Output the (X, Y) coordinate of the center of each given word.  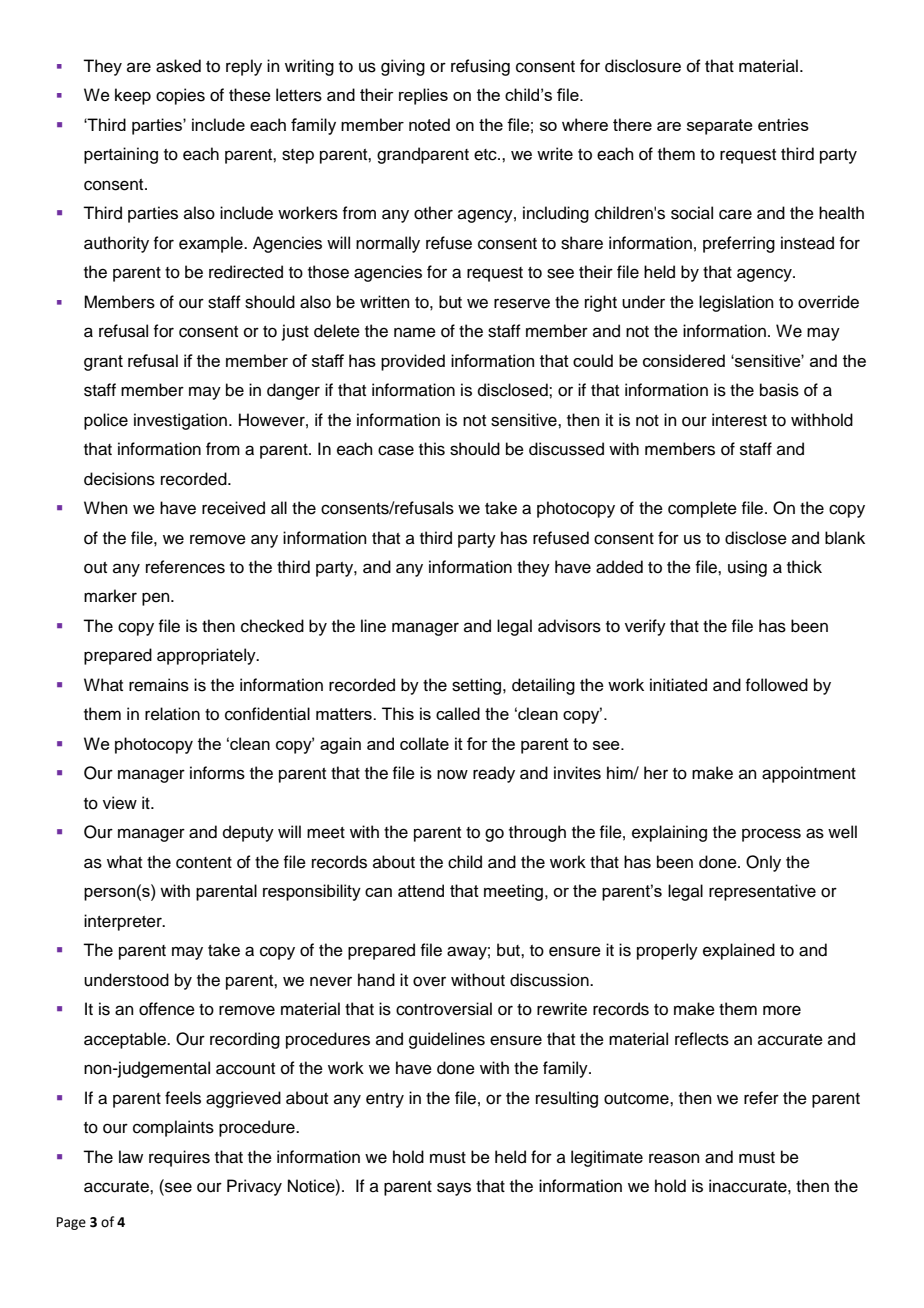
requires (179, 1158)
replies (423, 96)
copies (180, 96)
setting (478, 686)
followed (776, 685)
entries (783, 124)
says (454, 1189)
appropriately (207, 656)
